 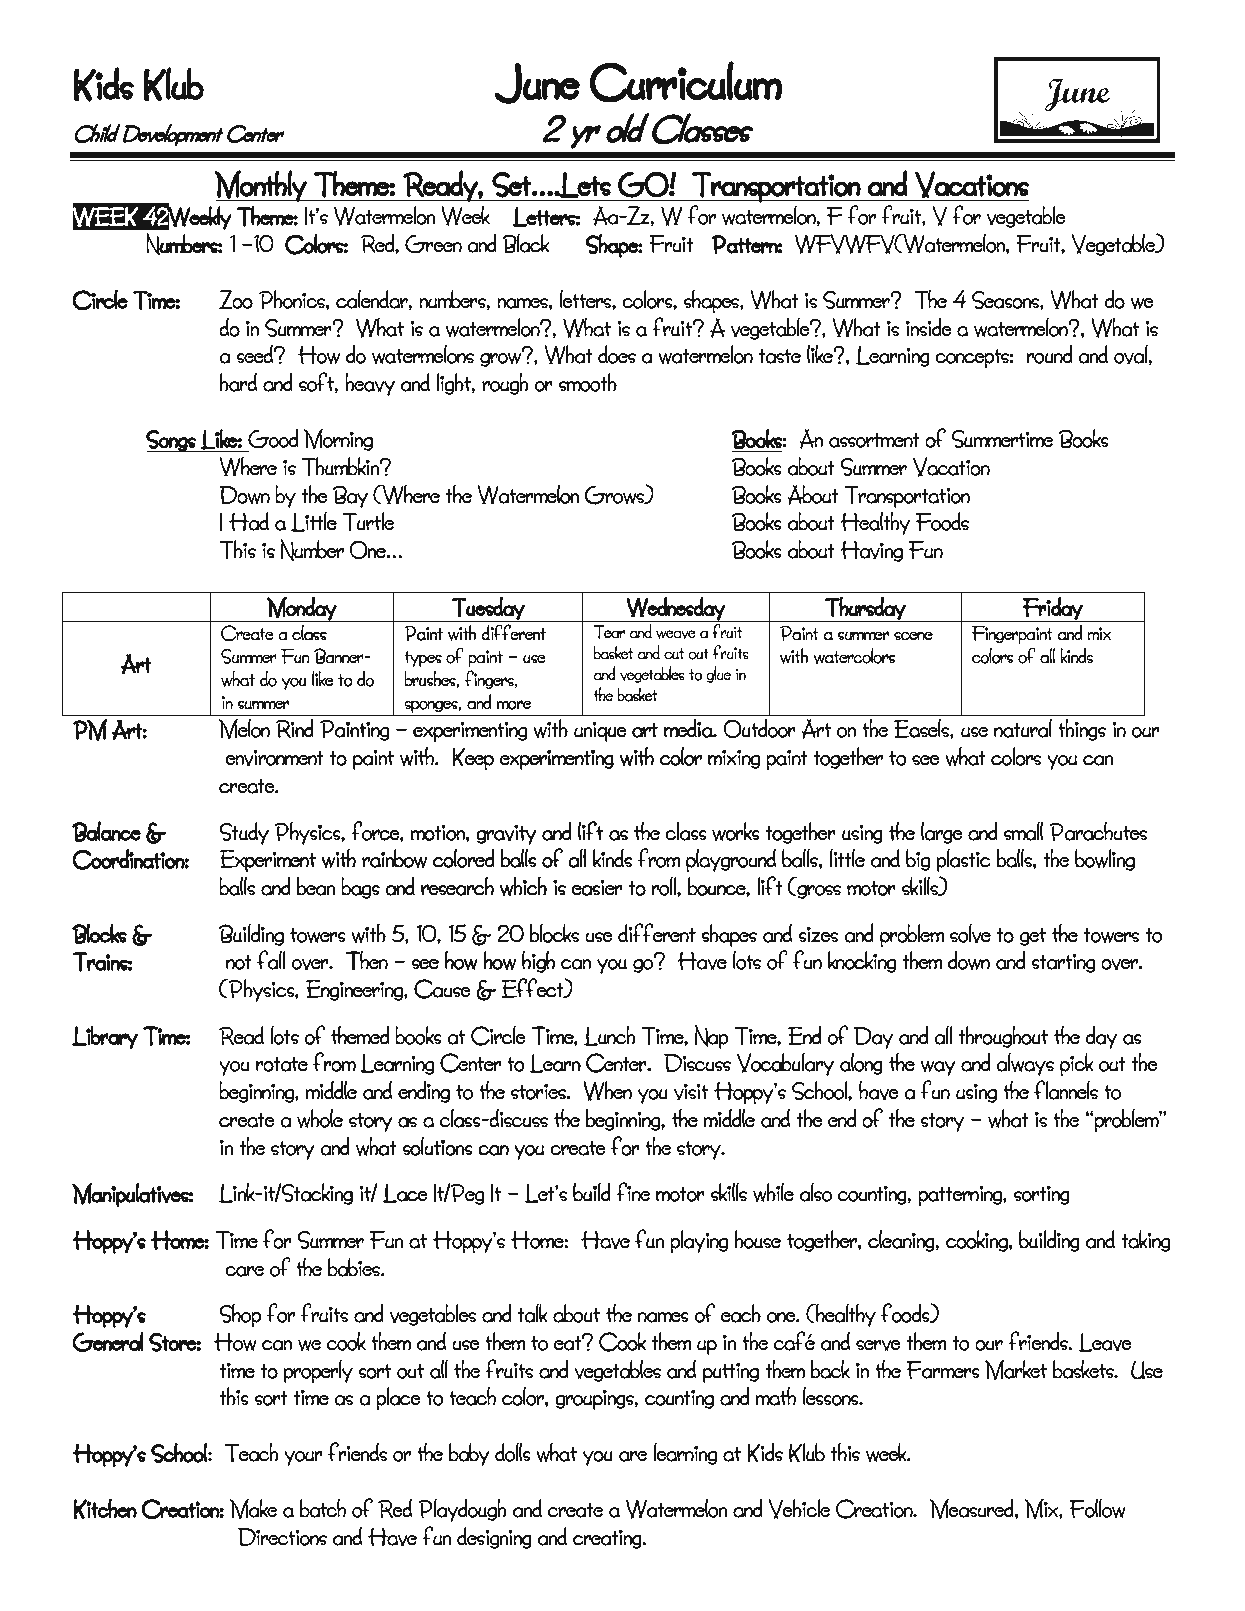 What do you see at coordinates (929, 327) in the screenshot?
I see `inside` at bounding box center [929, 327].
